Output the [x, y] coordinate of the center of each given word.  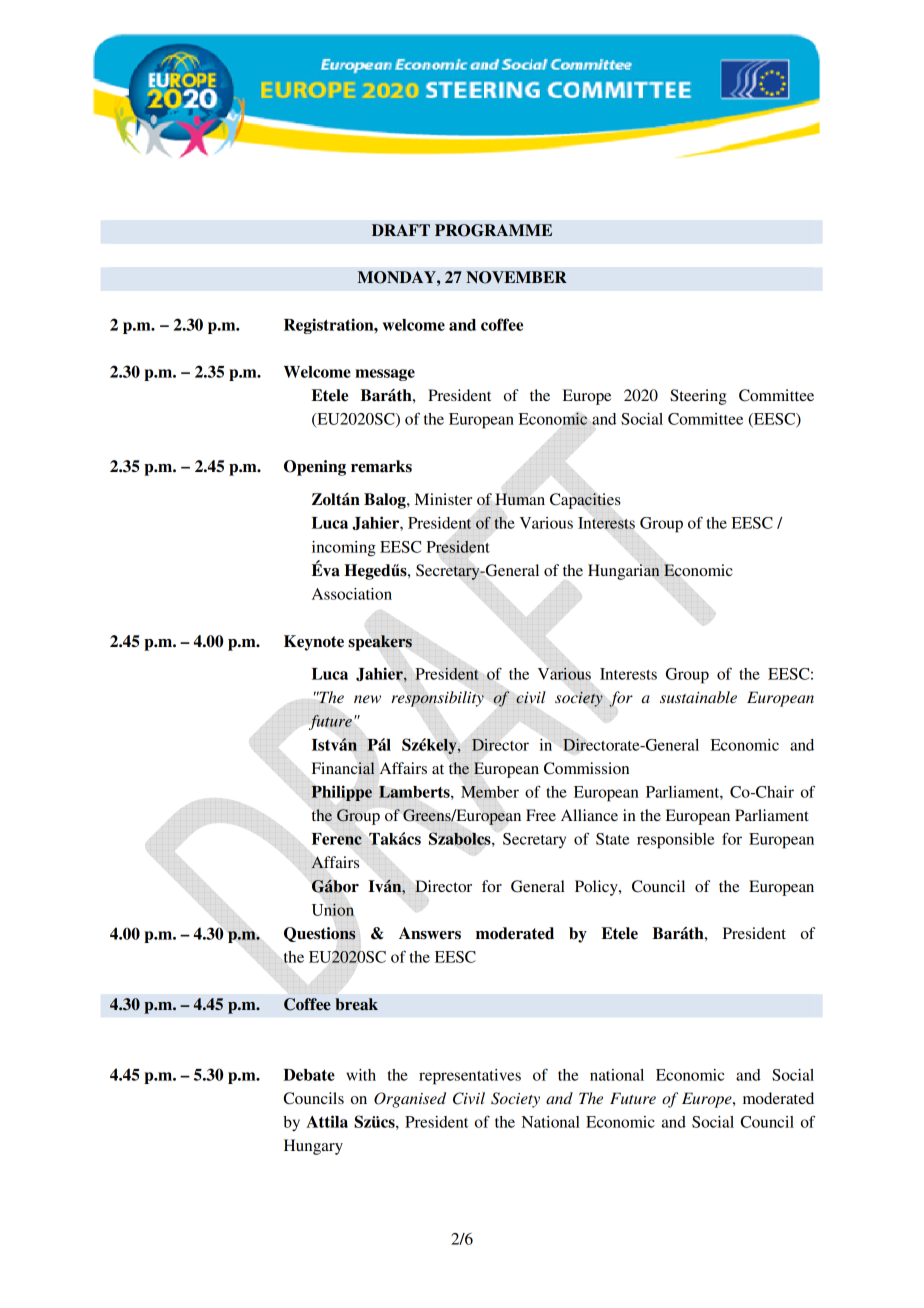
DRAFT [401, 230]
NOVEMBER [516, 277]
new [367, 699]
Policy [597, 888]
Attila [327, 1121]
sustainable [698, 697]
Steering [698, 397]
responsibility [437, 699]
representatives [470, 1077]
